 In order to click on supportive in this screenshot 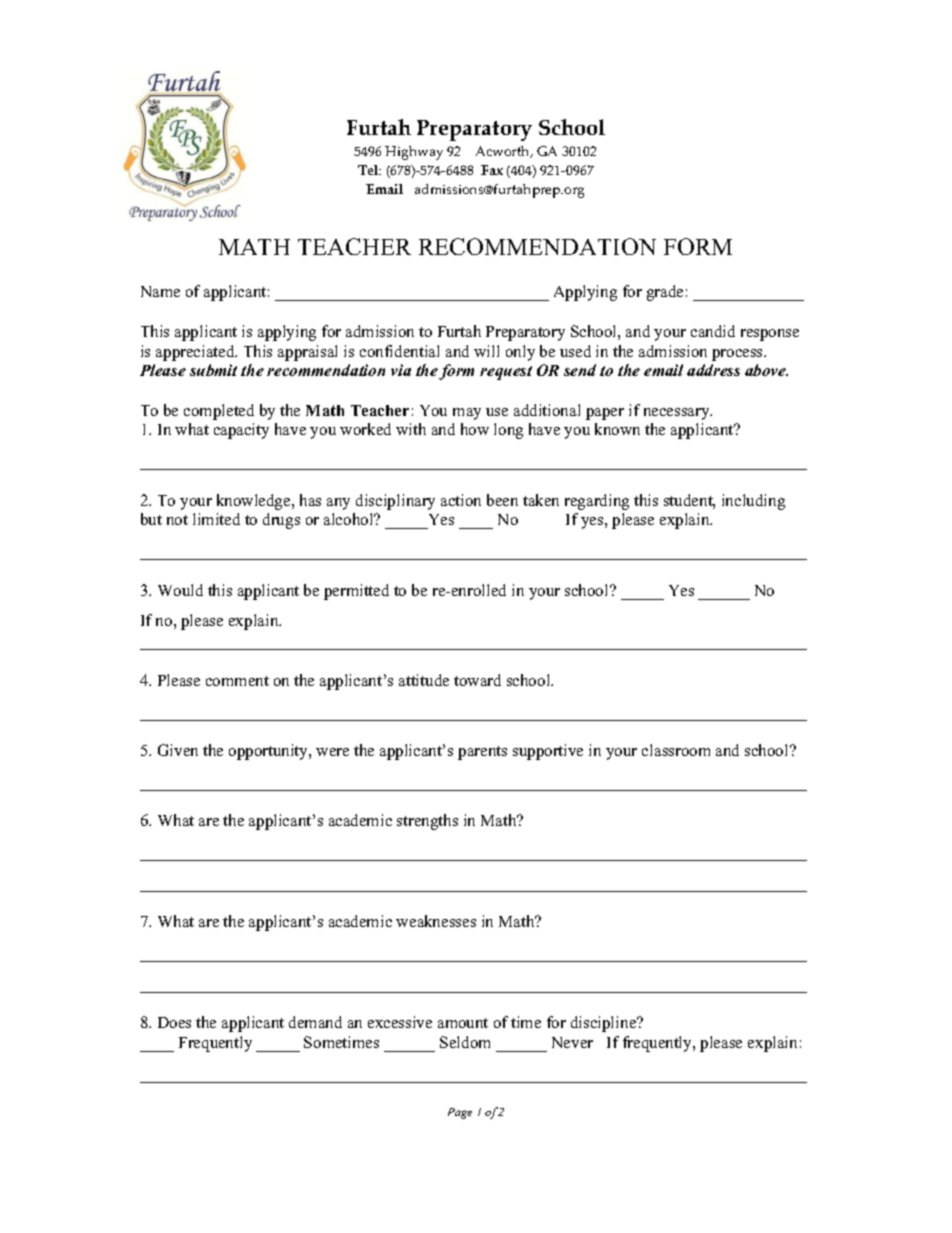, I will do `click(548, 752)`.
